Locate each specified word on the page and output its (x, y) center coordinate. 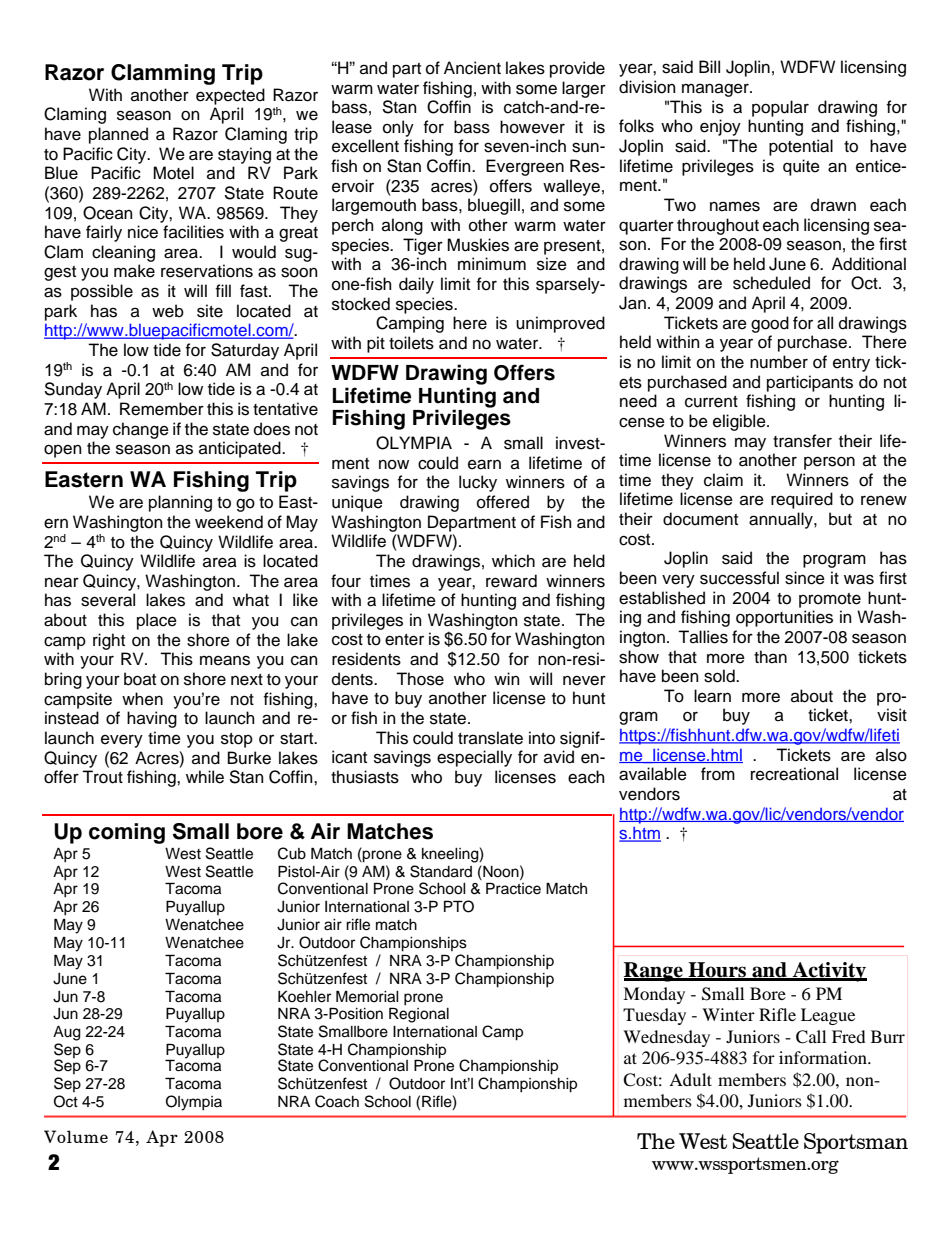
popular (780, 108)
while (205, 777)
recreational (794, 774)
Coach (337, 1101)
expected (230, 96)
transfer (802, 441)
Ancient (472, 68)
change (141, 430)
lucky (478, 483)
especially (474, 758)
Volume (76, 1136)
